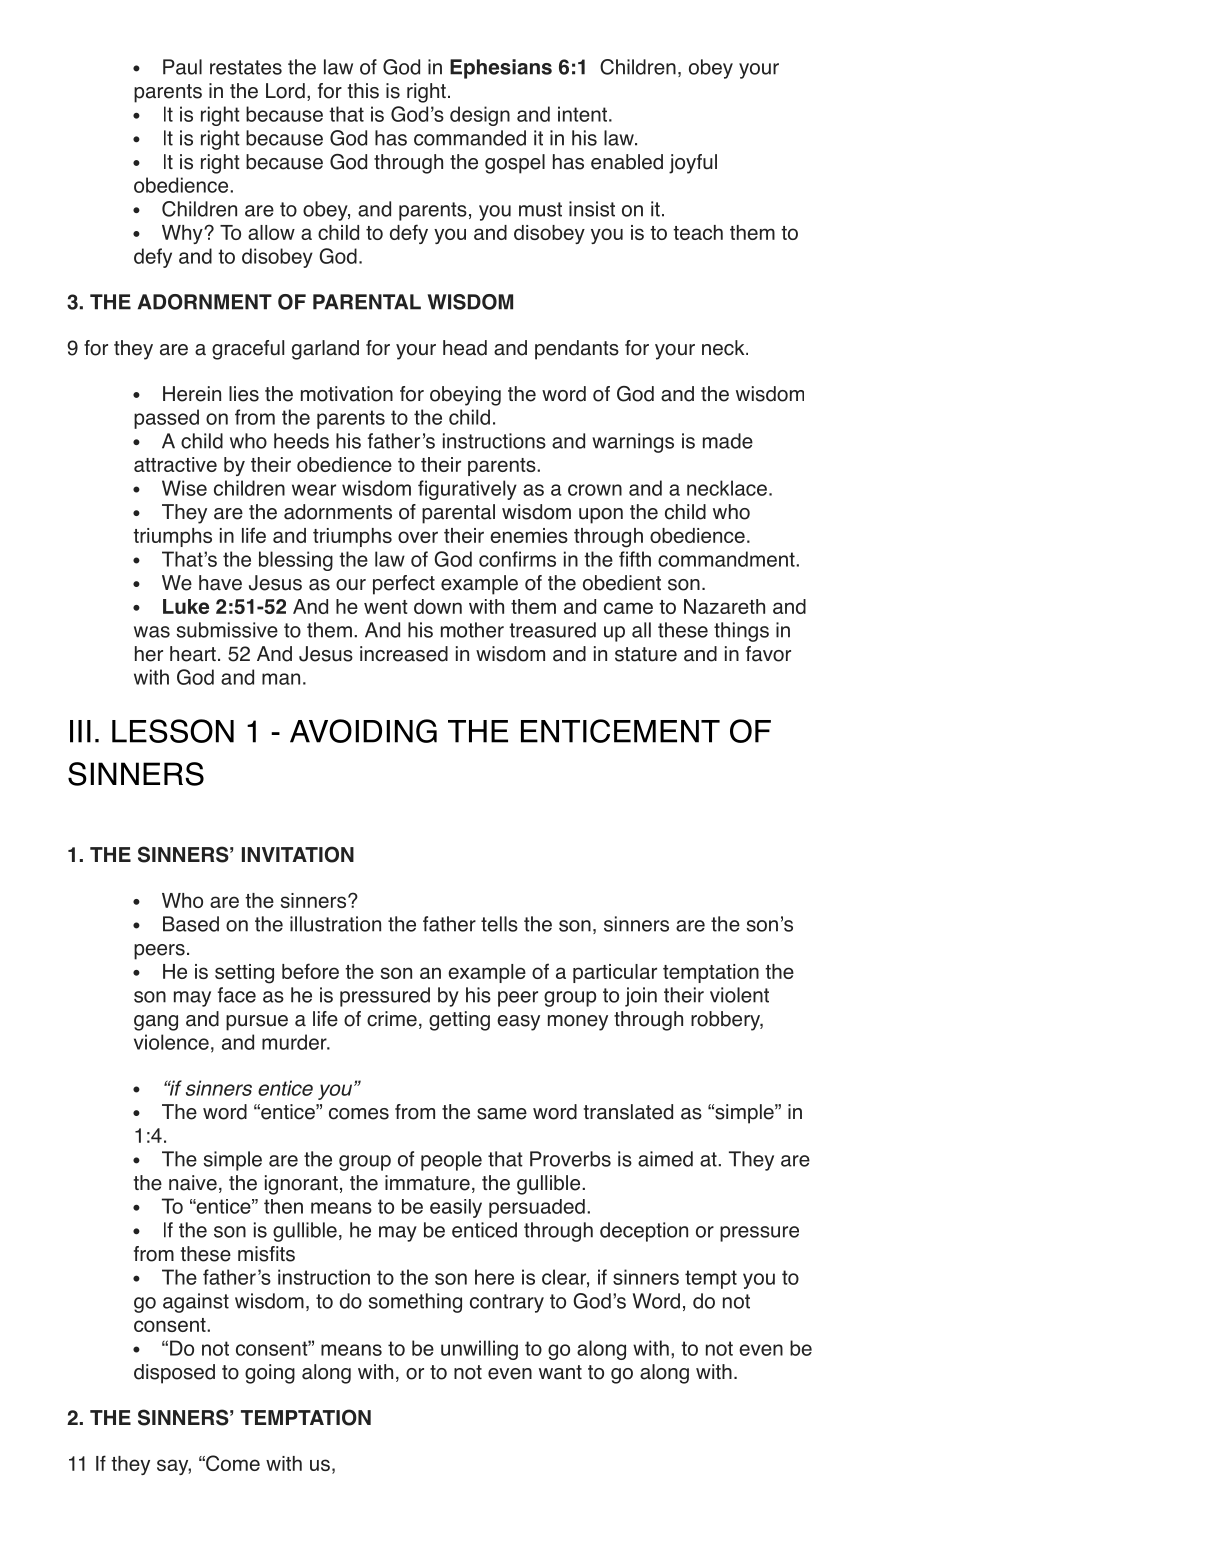 The height and width of the image is (1559, 1205). I want to click on passed, so click(166, 419).
